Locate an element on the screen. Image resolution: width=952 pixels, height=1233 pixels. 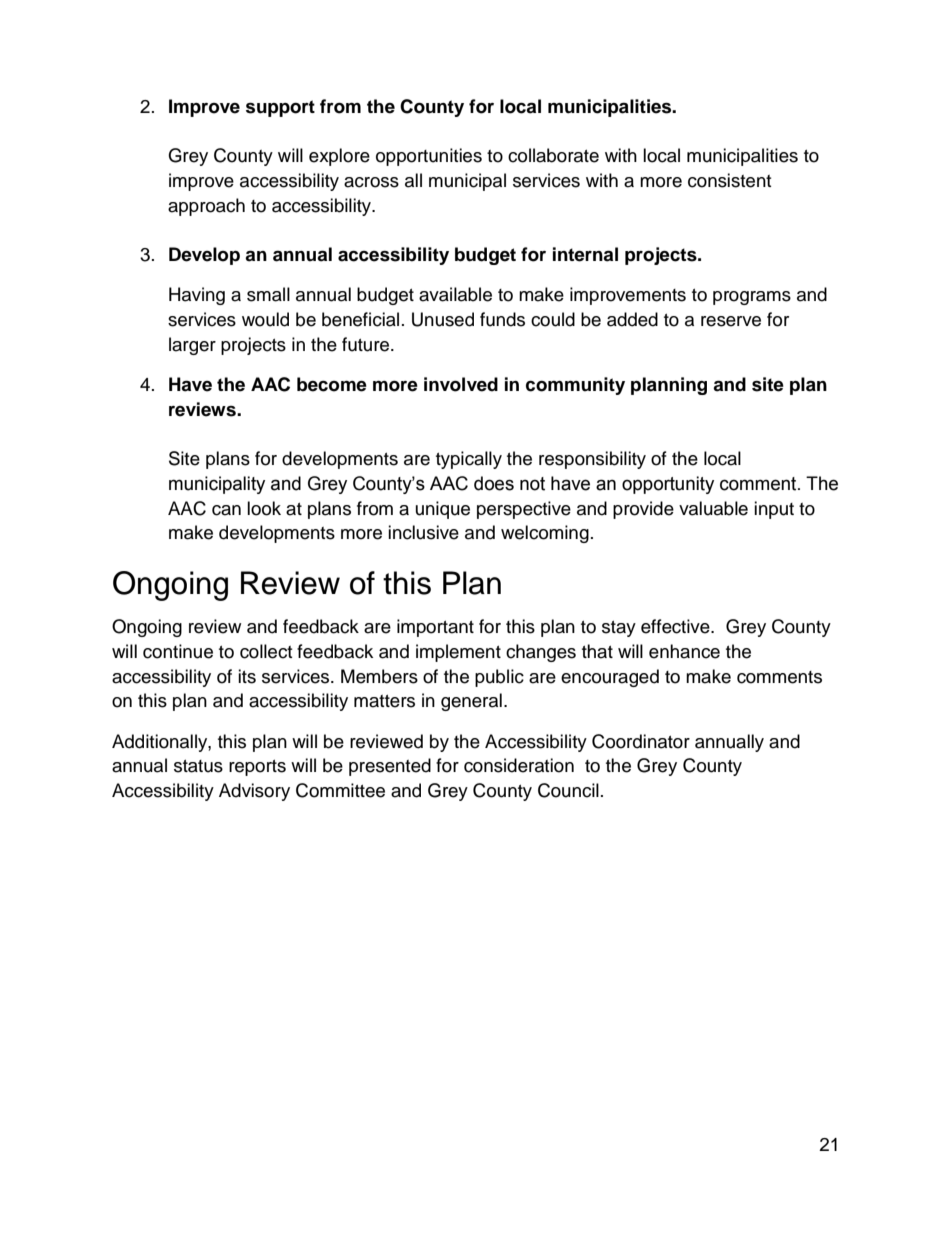
available is located at coordinates (455, 294).
